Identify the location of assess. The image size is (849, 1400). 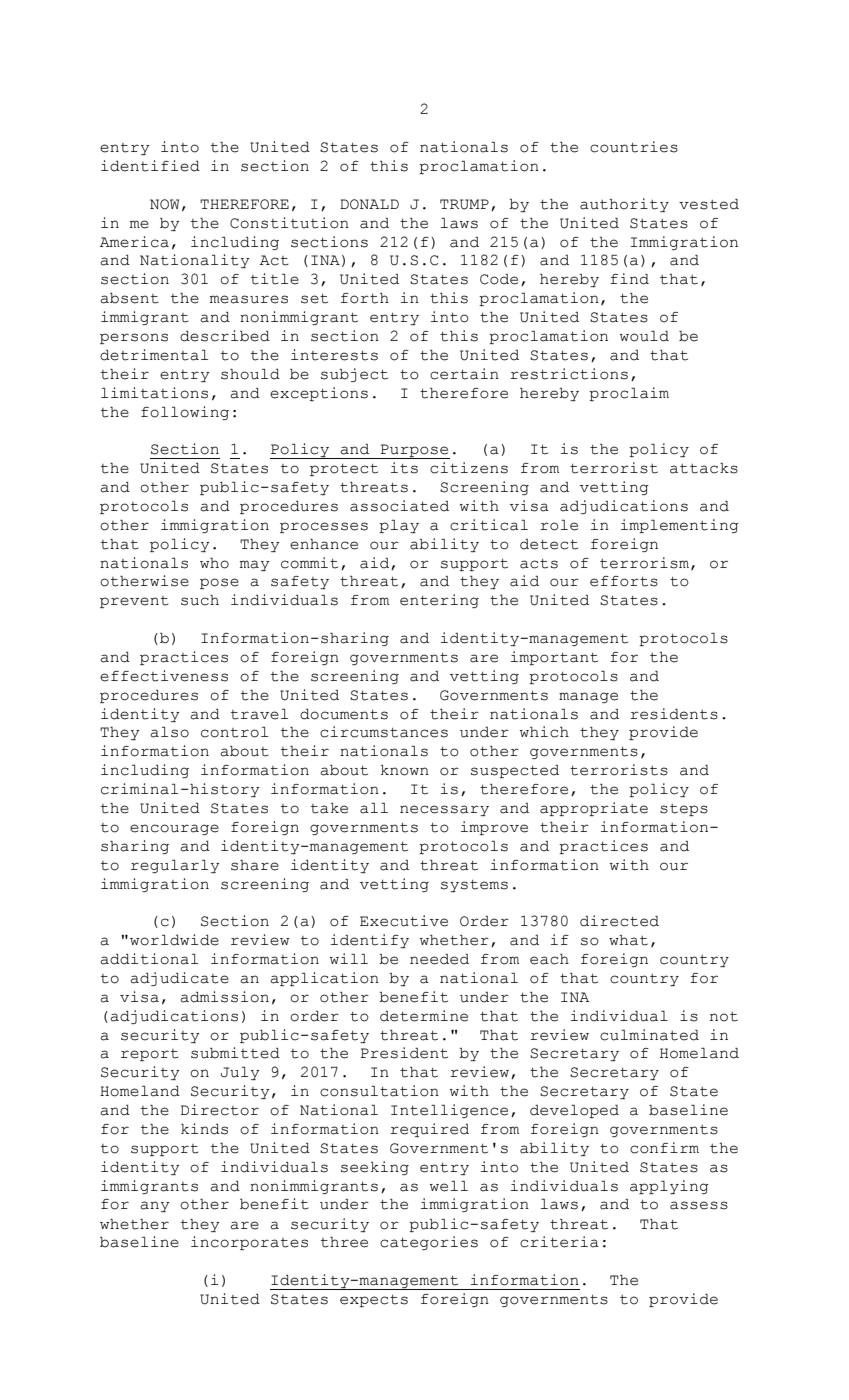
(699, 1205).
